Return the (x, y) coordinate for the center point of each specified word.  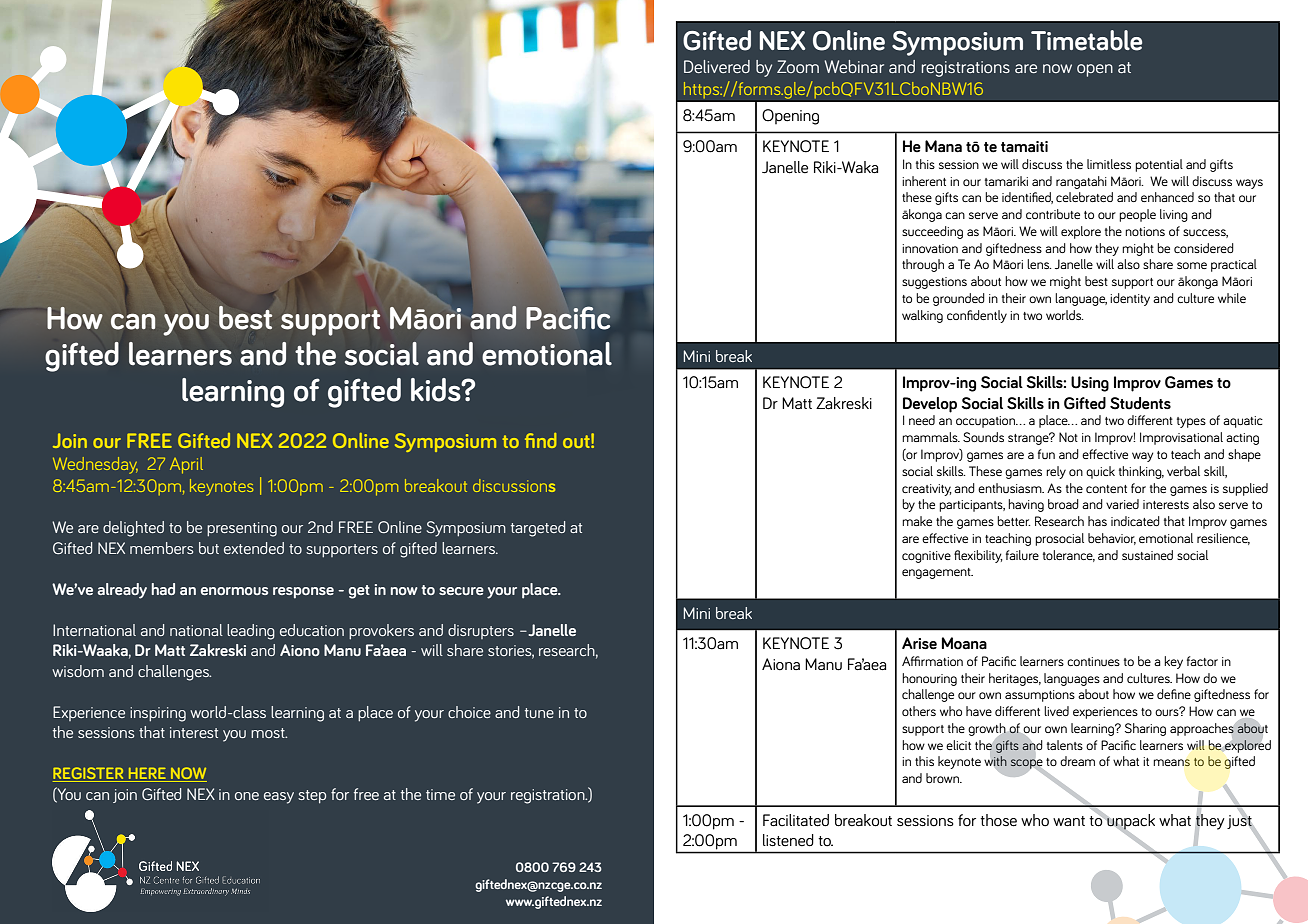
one (247, 796)
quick (1100, 472)
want (1069, 821)
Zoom (798, 66)
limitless (1109, 164)
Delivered (717, 66)
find (540, 440)
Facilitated (796, 820)
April (186, 465)
